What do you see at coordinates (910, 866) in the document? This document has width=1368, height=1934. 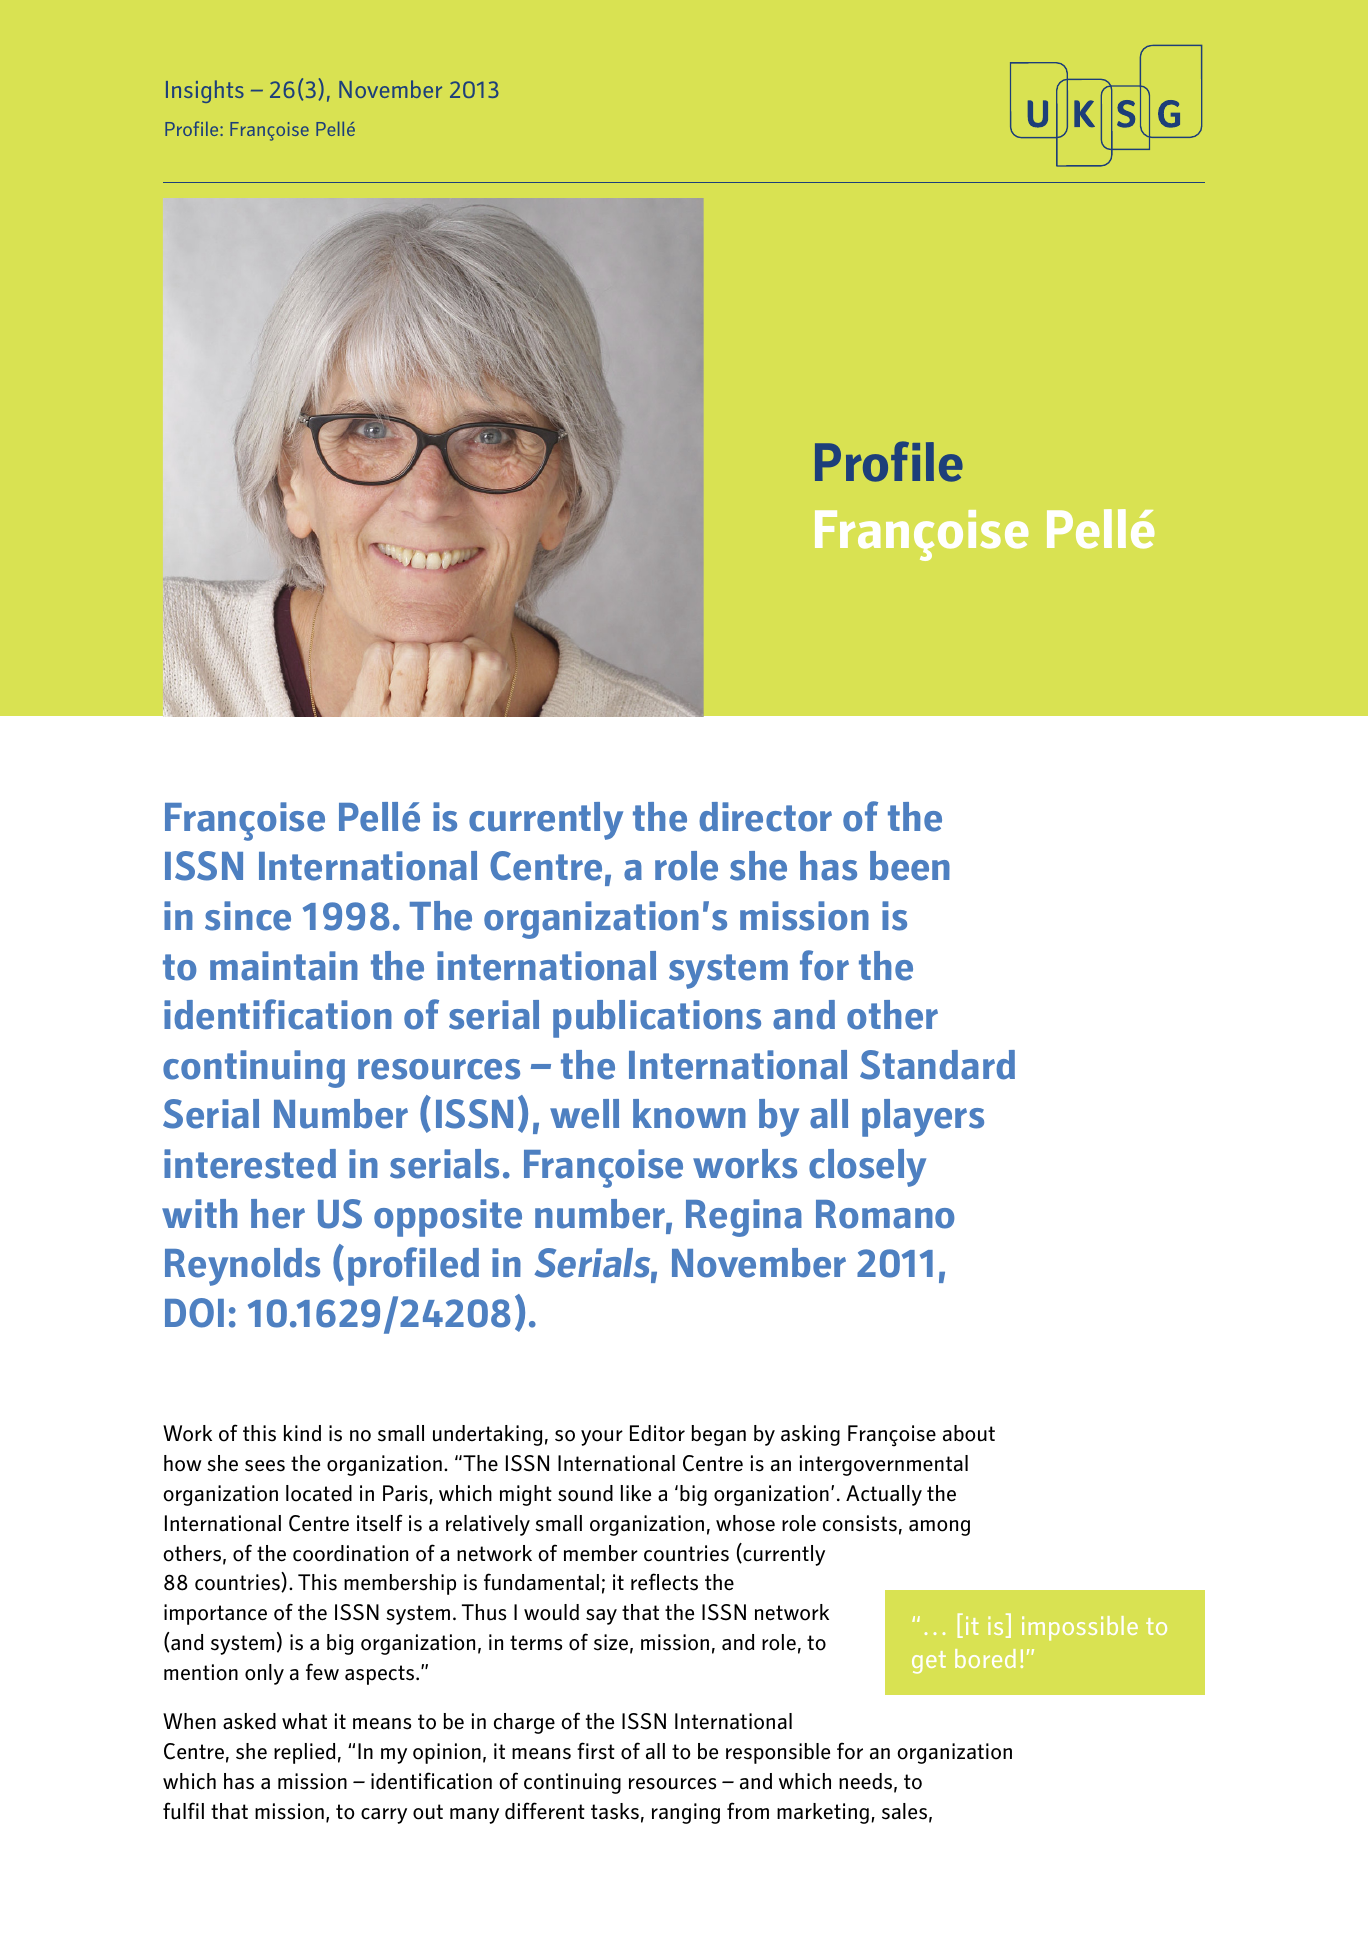 I see `been` at bounding box center [910, 866].
